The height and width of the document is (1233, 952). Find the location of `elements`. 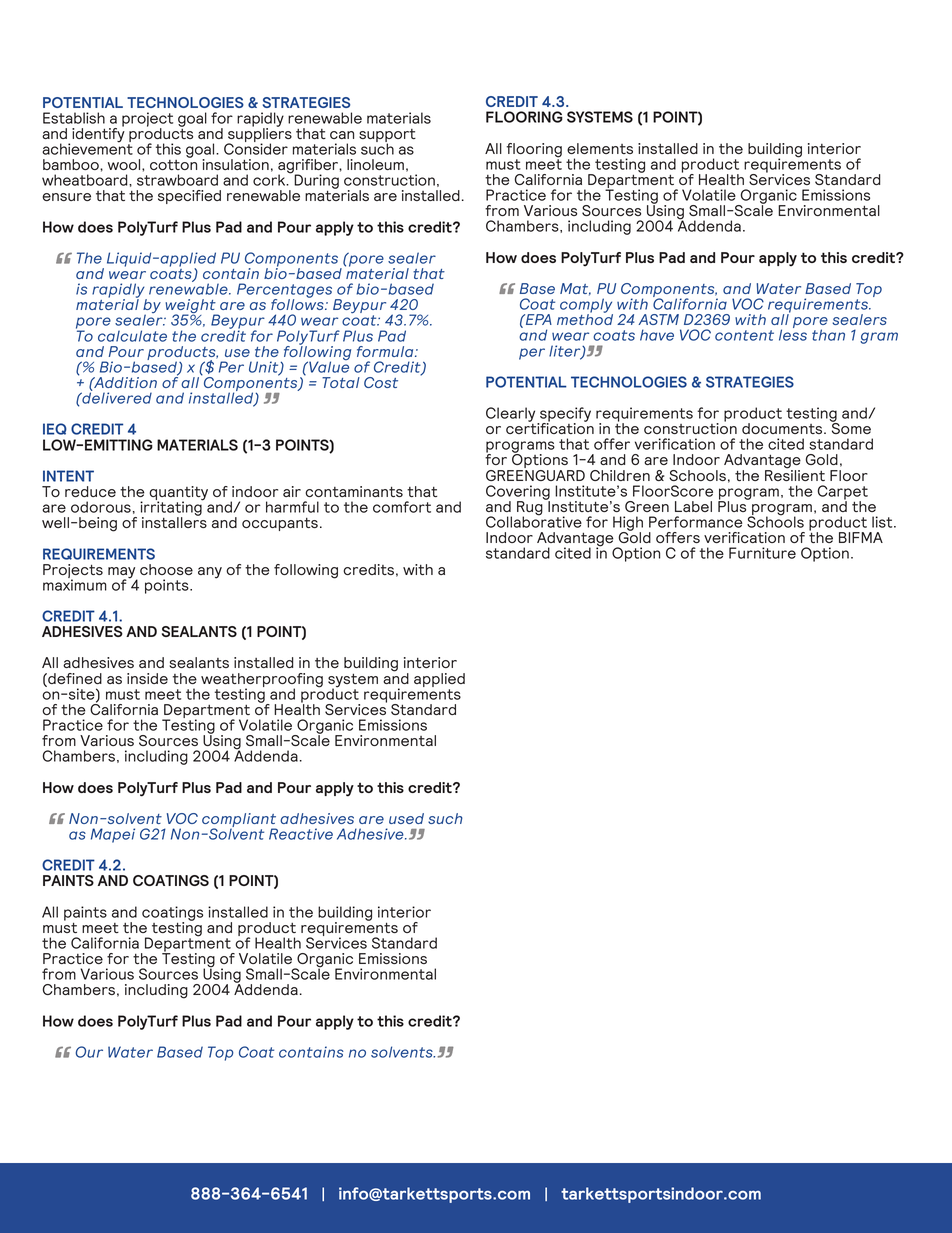

elements is located at coordinates (600, 148).
